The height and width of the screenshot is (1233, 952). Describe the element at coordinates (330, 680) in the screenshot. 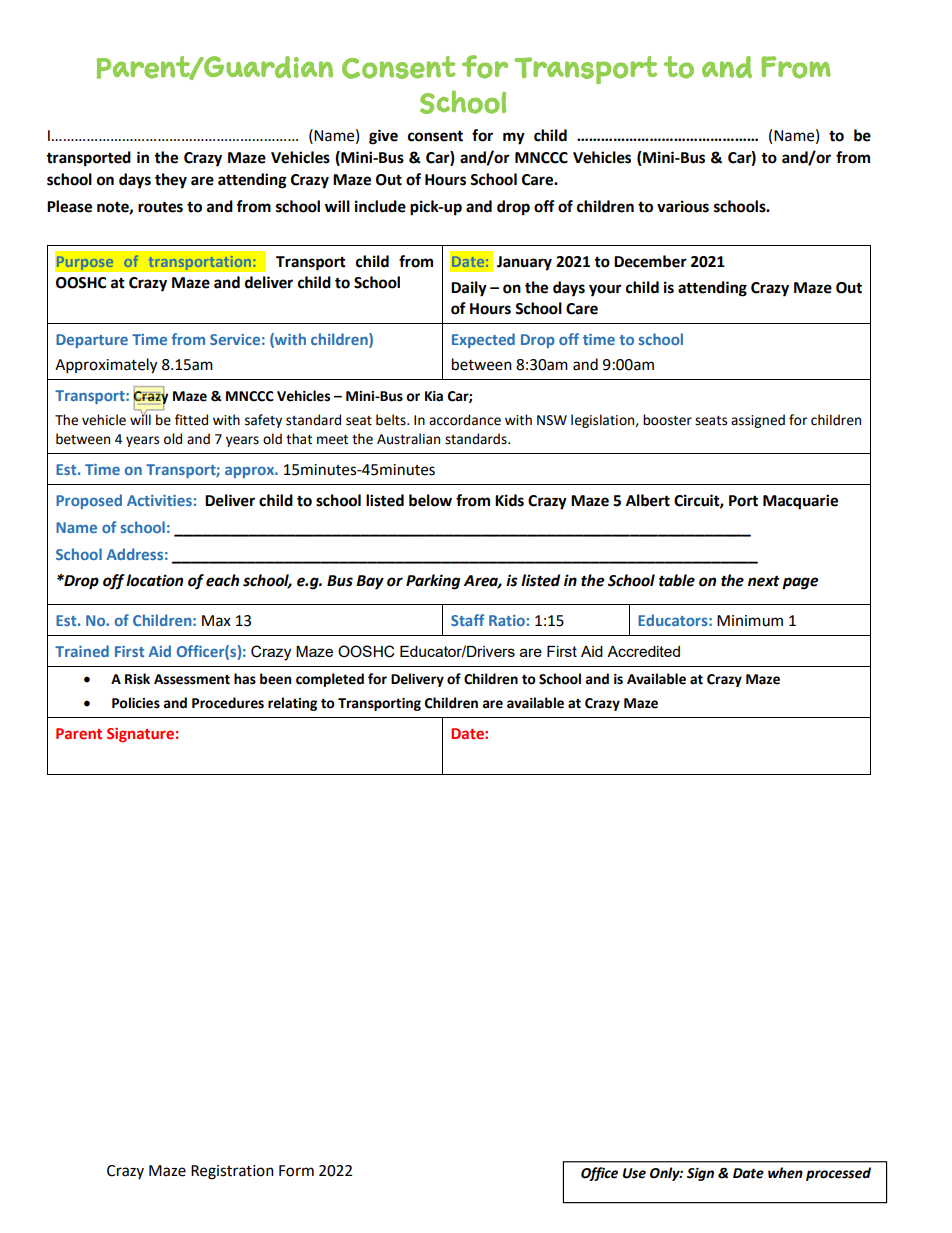

I see `completed` at that location.
